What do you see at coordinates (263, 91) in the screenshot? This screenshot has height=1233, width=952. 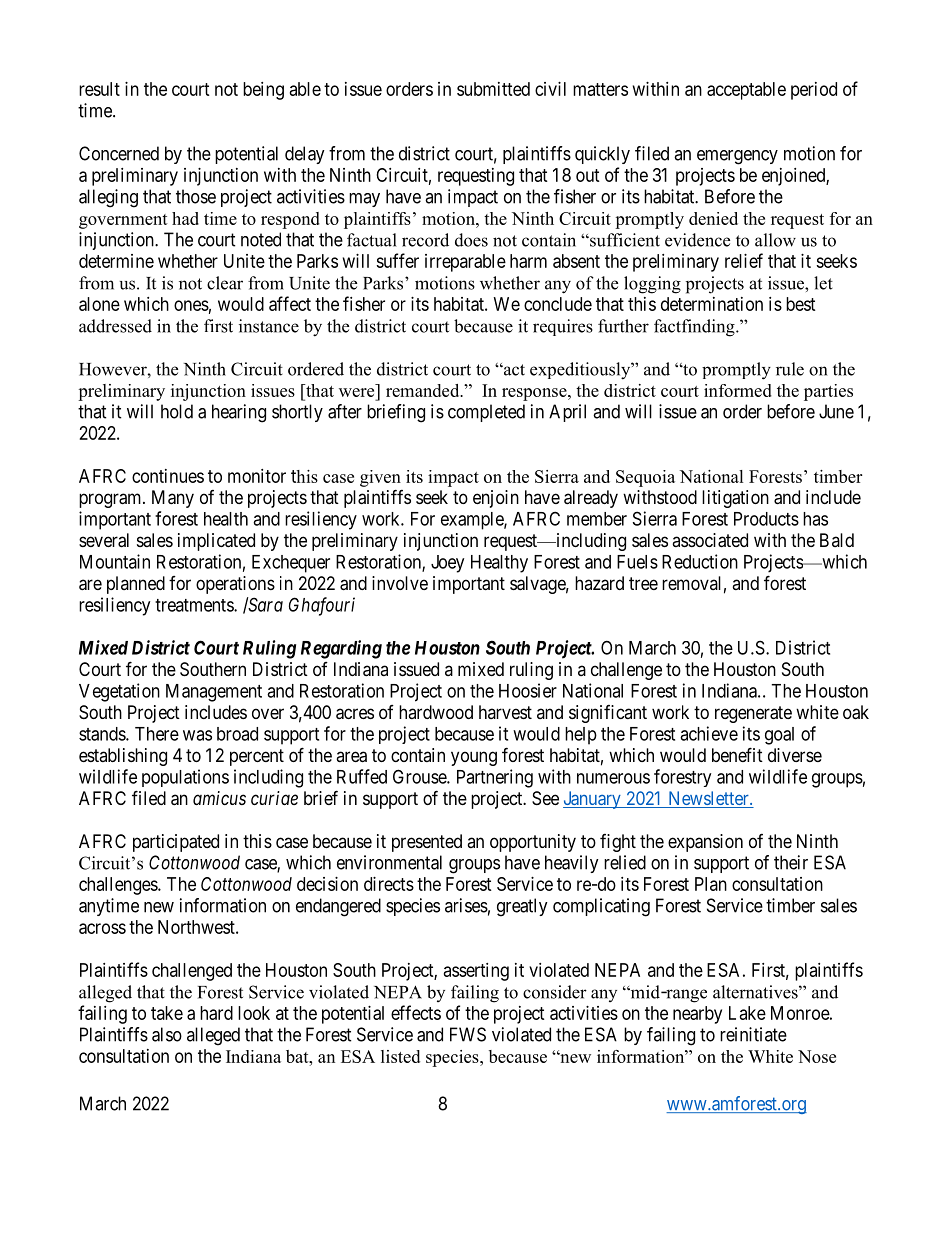 I see `being` at bounding box center [263, 91].
